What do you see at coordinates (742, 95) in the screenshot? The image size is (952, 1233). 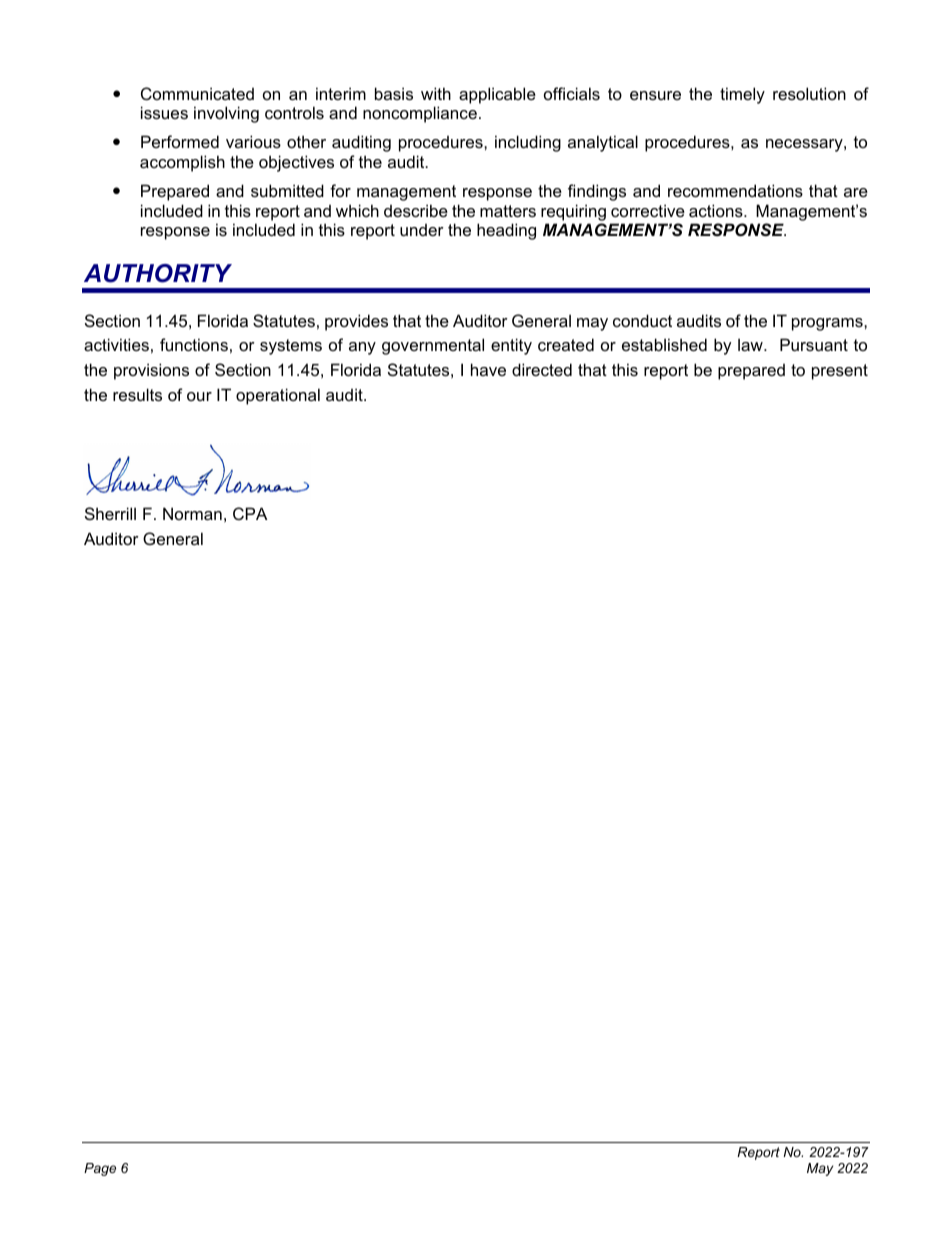 I see `timely` at bounding box center [742, 95].
